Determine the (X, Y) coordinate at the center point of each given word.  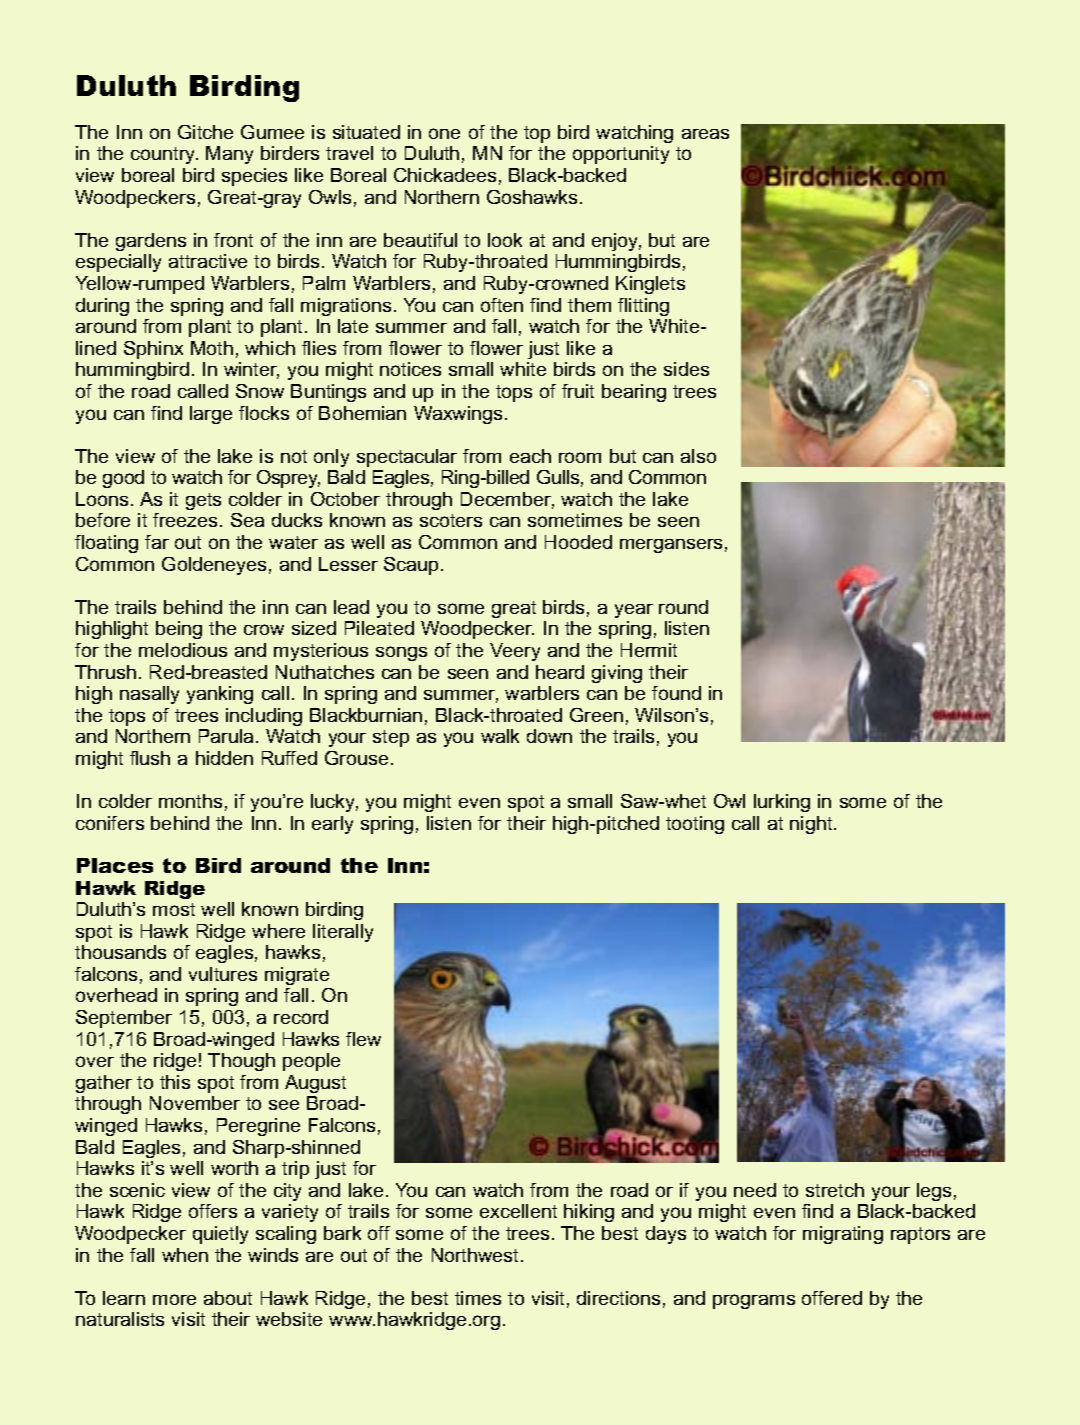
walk (500, 736)
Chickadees (445, 175)
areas (705, 134)
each (530, 456)
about (228, 1298)
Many (229, 155)
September (124, 1019)
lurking (782, 803)
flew (363, 1039)
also (698, 456)
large (211, 415)
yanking (220, 695)
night (812, 825)
